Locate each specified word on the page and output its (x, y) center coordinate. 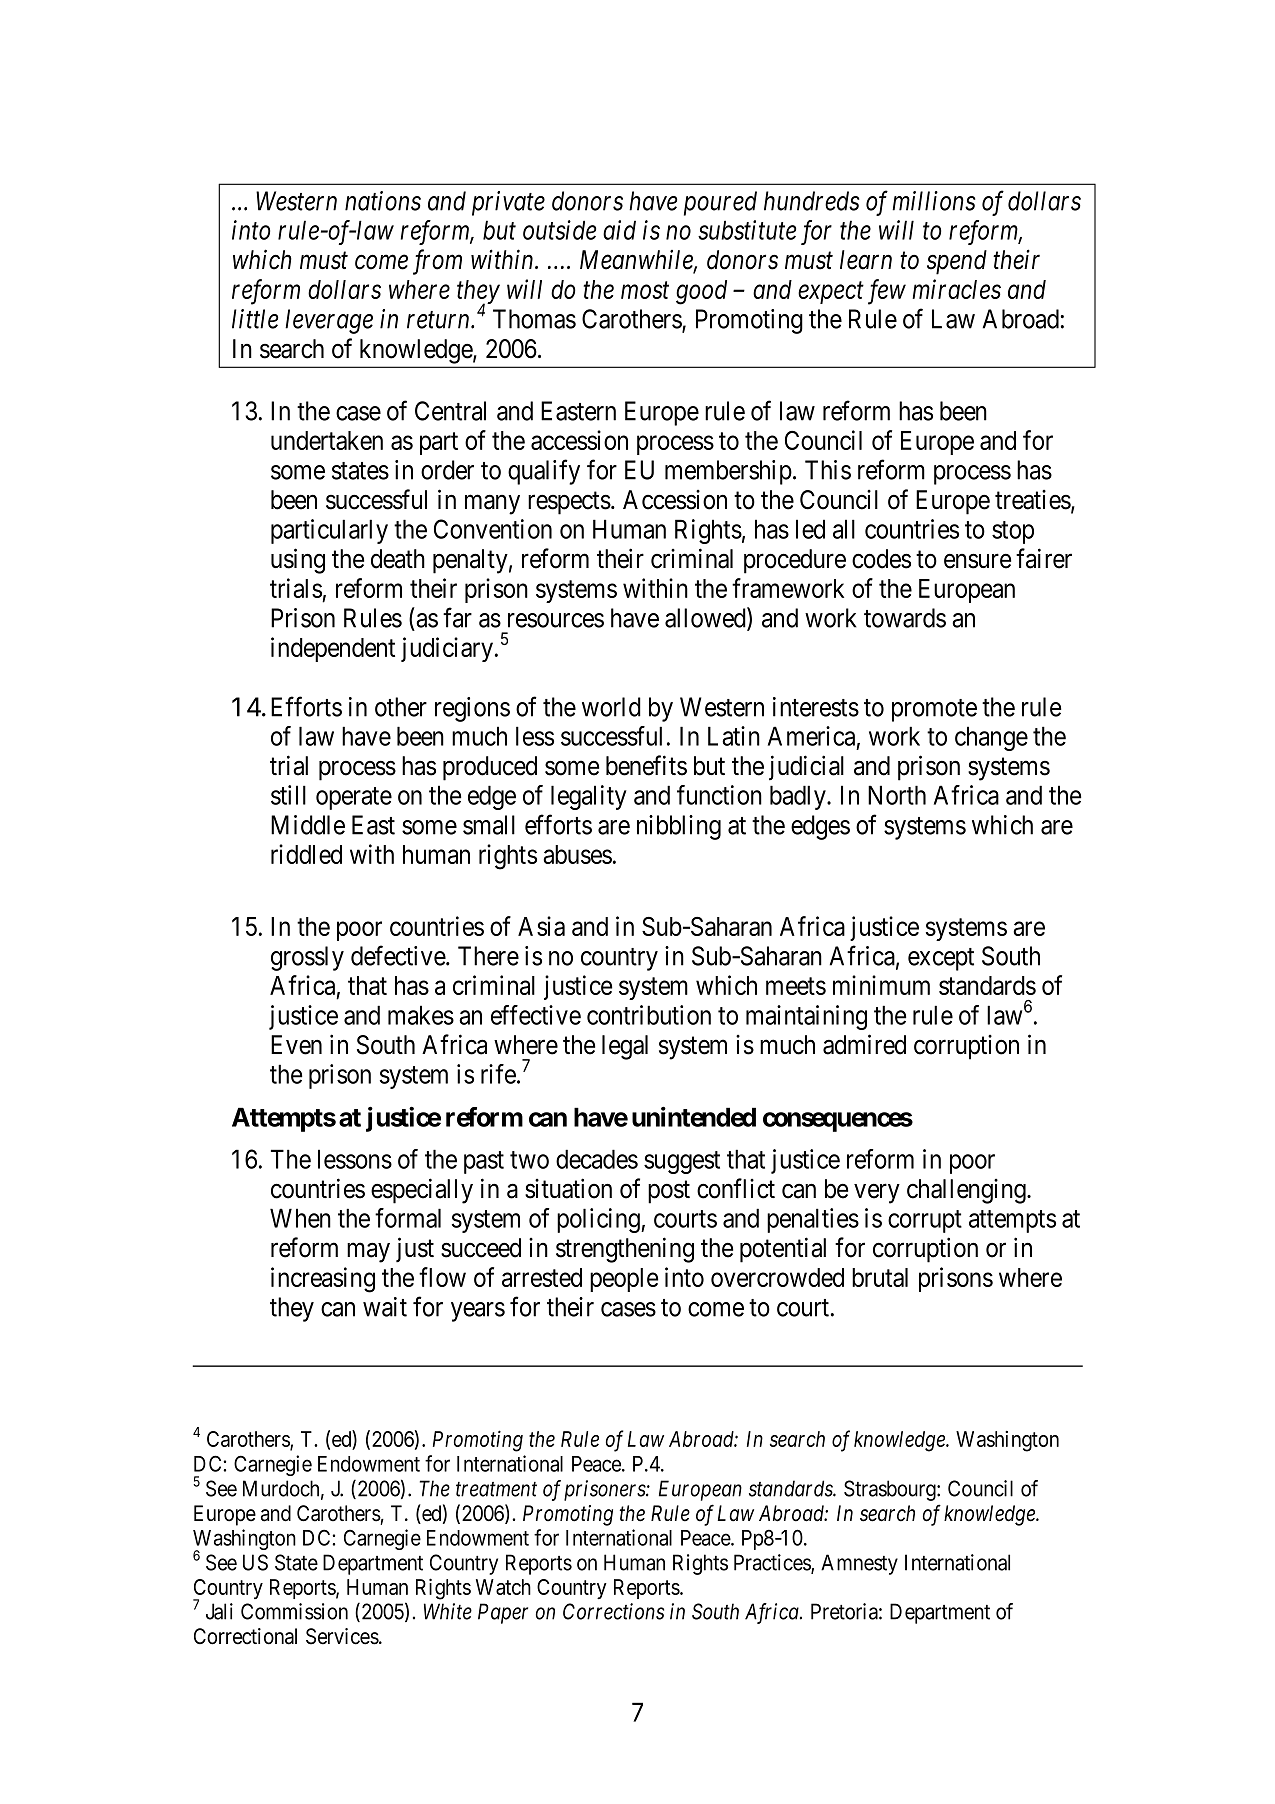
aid (619, 230)
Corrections (613, 1611)
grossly (307, 958)
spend (957, 262)
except (941, 959)
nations (383, 201)
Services (342, 1636)
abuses (577, 854)
